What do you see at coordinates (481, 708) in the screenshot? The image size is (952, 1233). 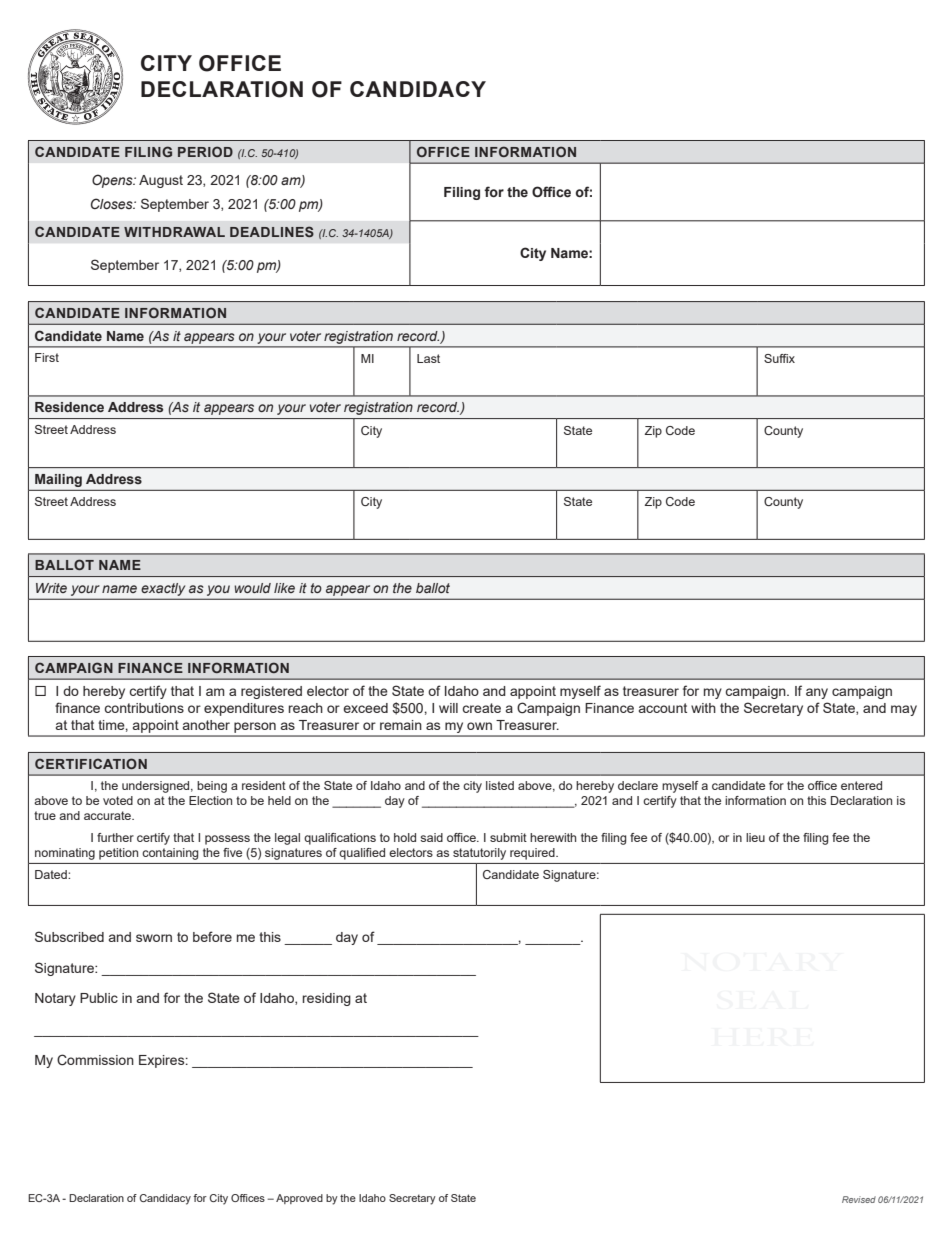 I see `create` at bounding box center [481, 708].
